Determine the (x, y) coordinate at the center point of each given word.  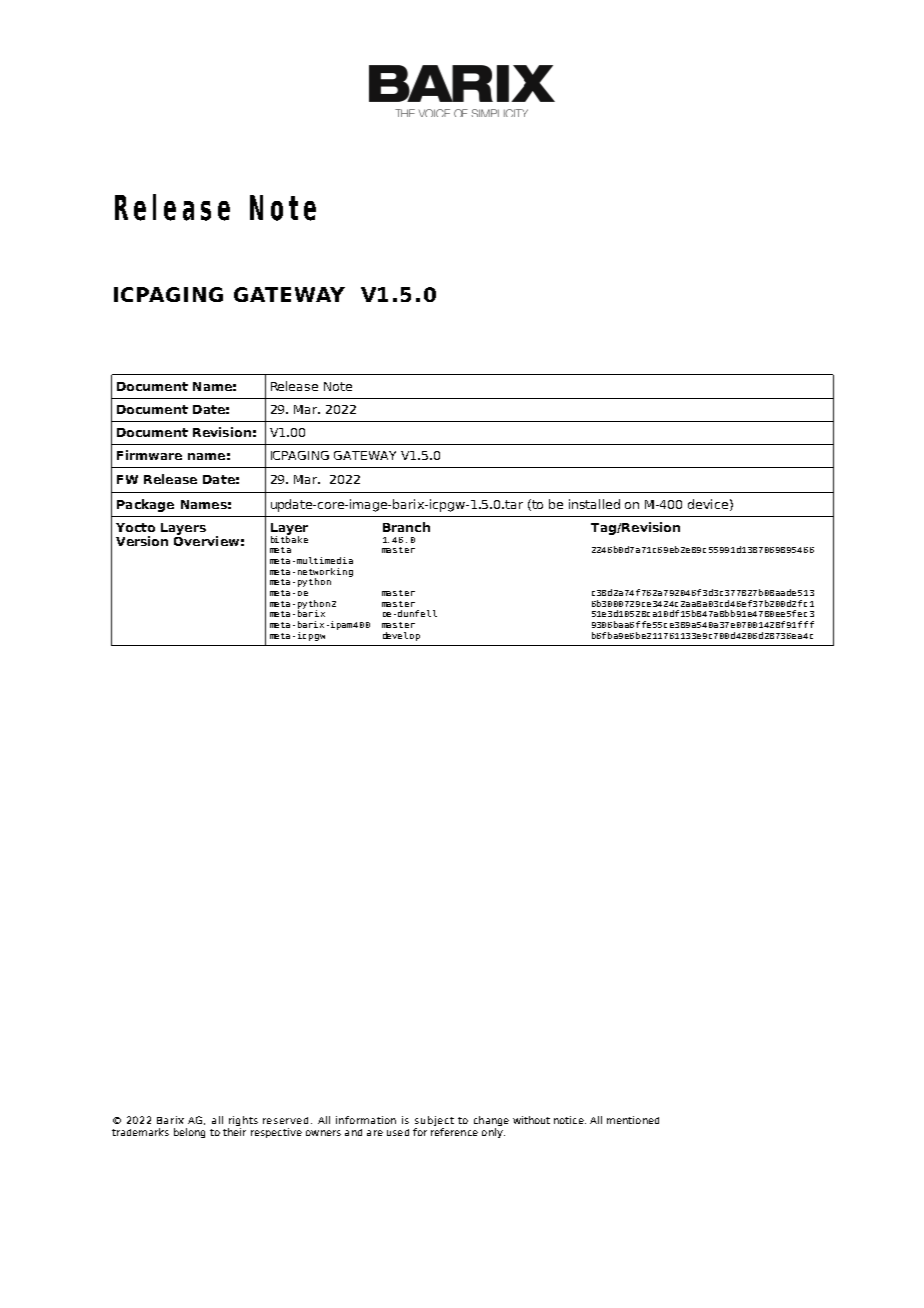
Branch (406, 527)
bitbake (289, 538)
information (366, 1120)
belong (189, 1133)
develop (401, 636)
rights (243, 1122)
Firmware (149, 455)
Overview (206, 541)
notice (570, 1120)
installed (594, 504)
